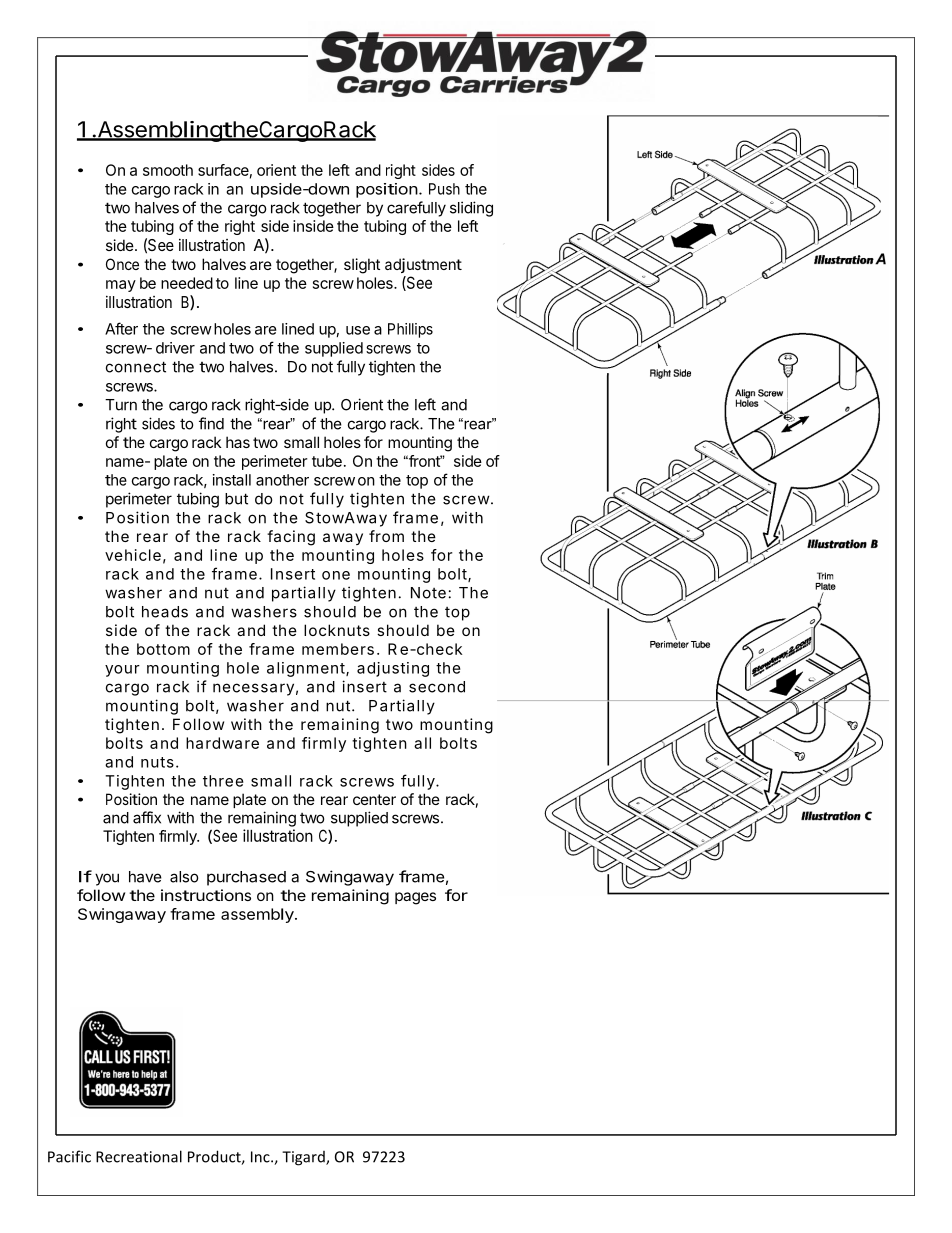 The height and width of the screenshot is (1233, 952). I want to click on Recreational, so click(139, 1156).
